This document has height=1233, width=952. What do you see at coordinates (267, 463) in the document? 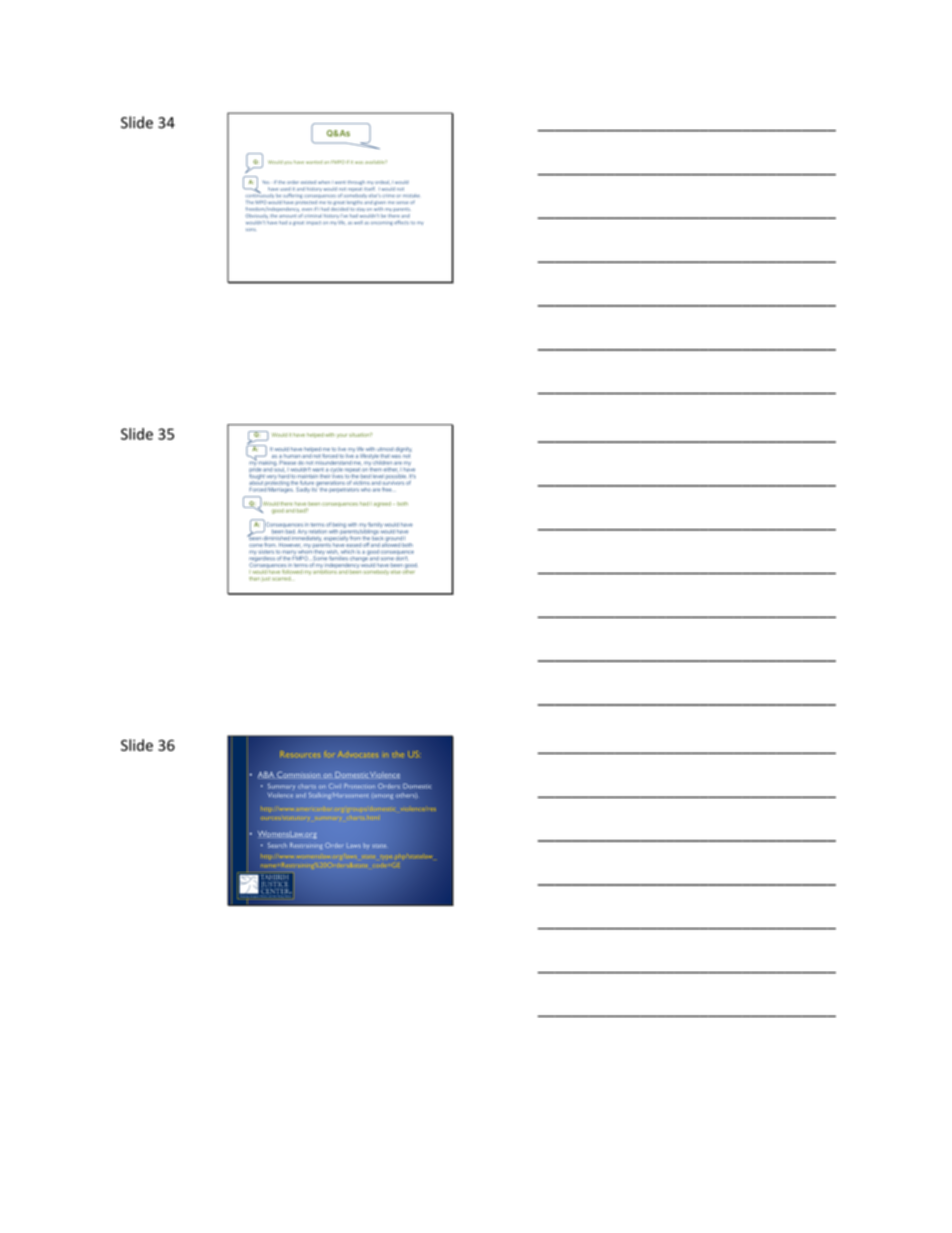
I see `making` at bounding box center [267, 463].
